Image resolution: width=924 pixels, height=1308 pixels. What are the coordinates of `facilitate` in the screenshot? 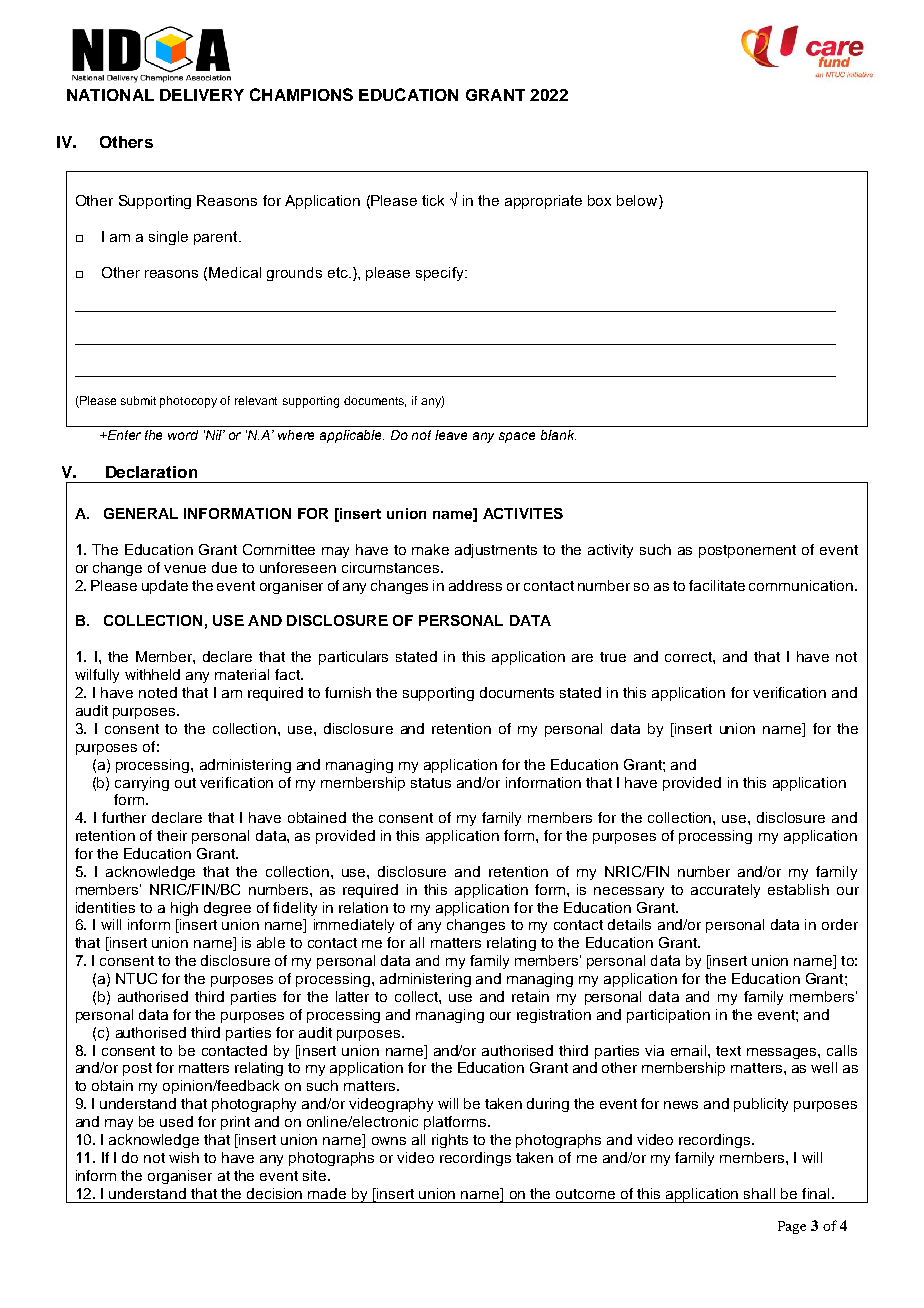 It's located at (717, 585).
